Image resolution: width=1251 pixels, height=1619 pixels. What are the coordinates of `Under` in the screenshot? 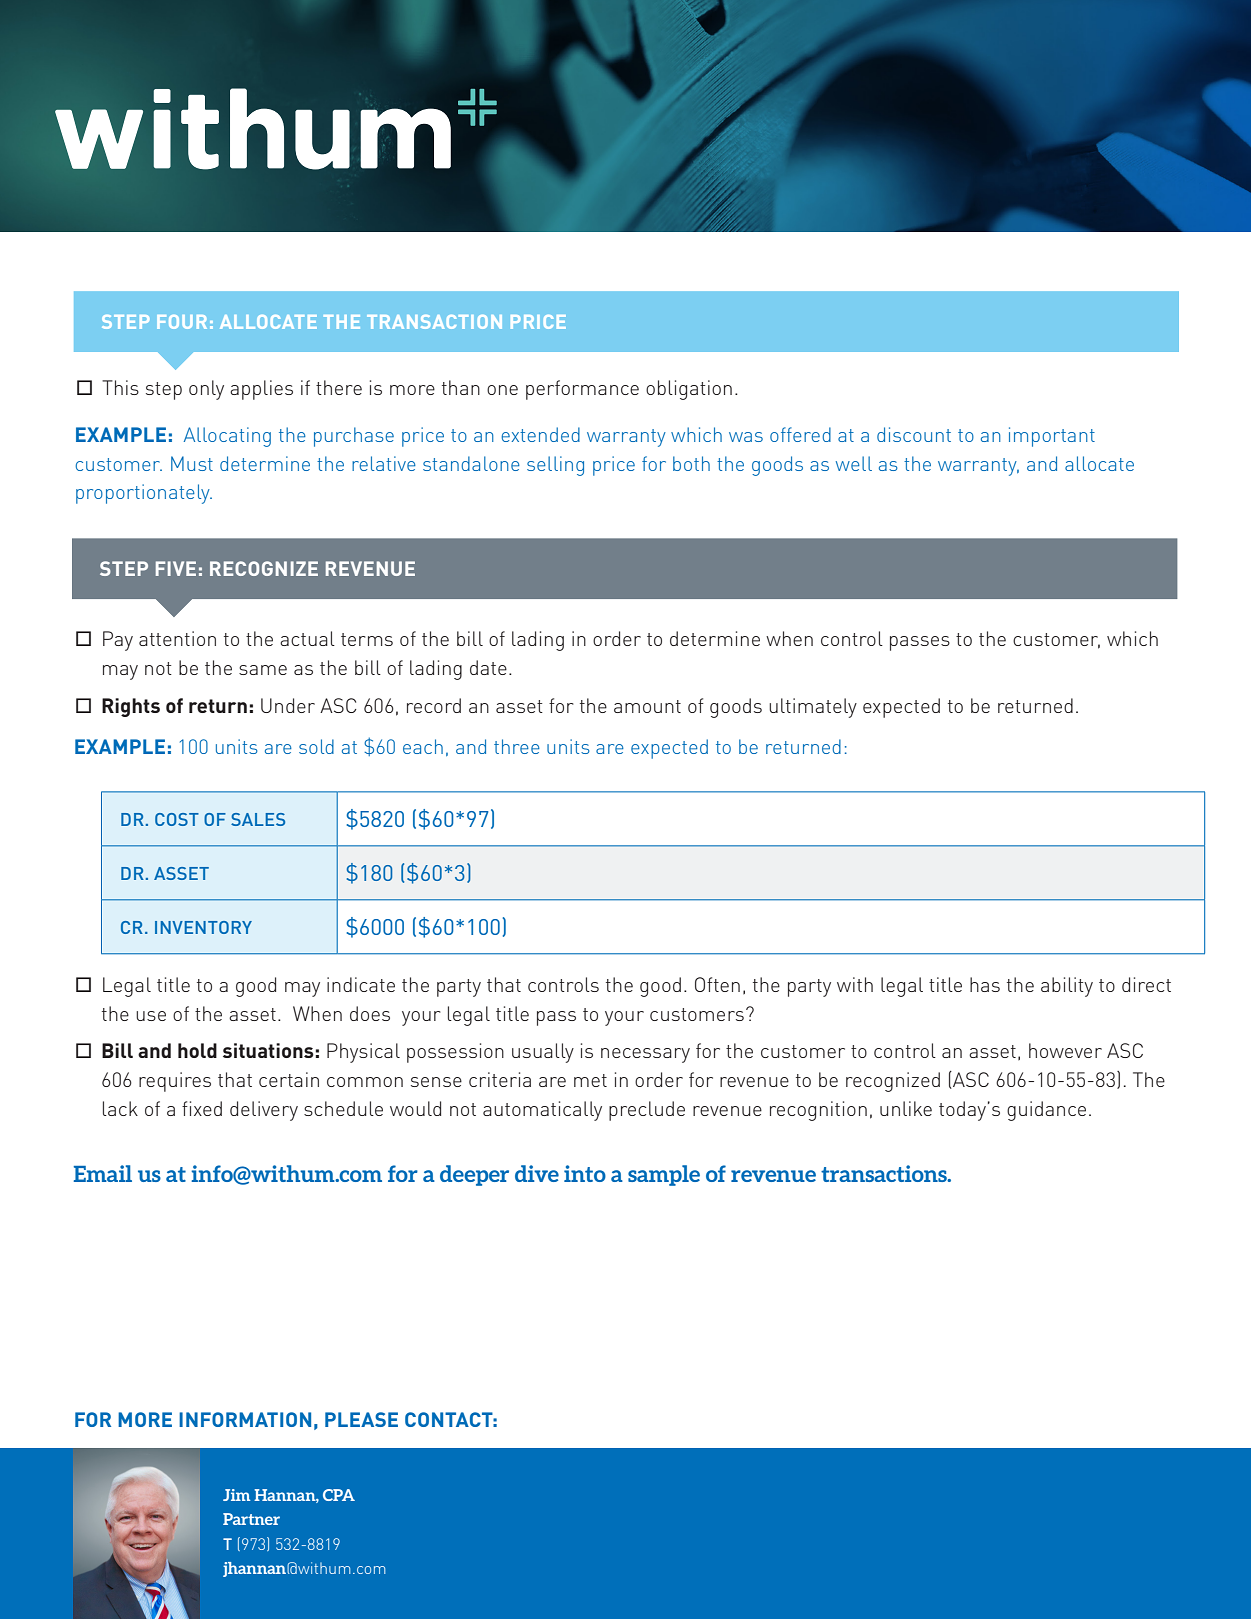 It's located at (288, 705).
